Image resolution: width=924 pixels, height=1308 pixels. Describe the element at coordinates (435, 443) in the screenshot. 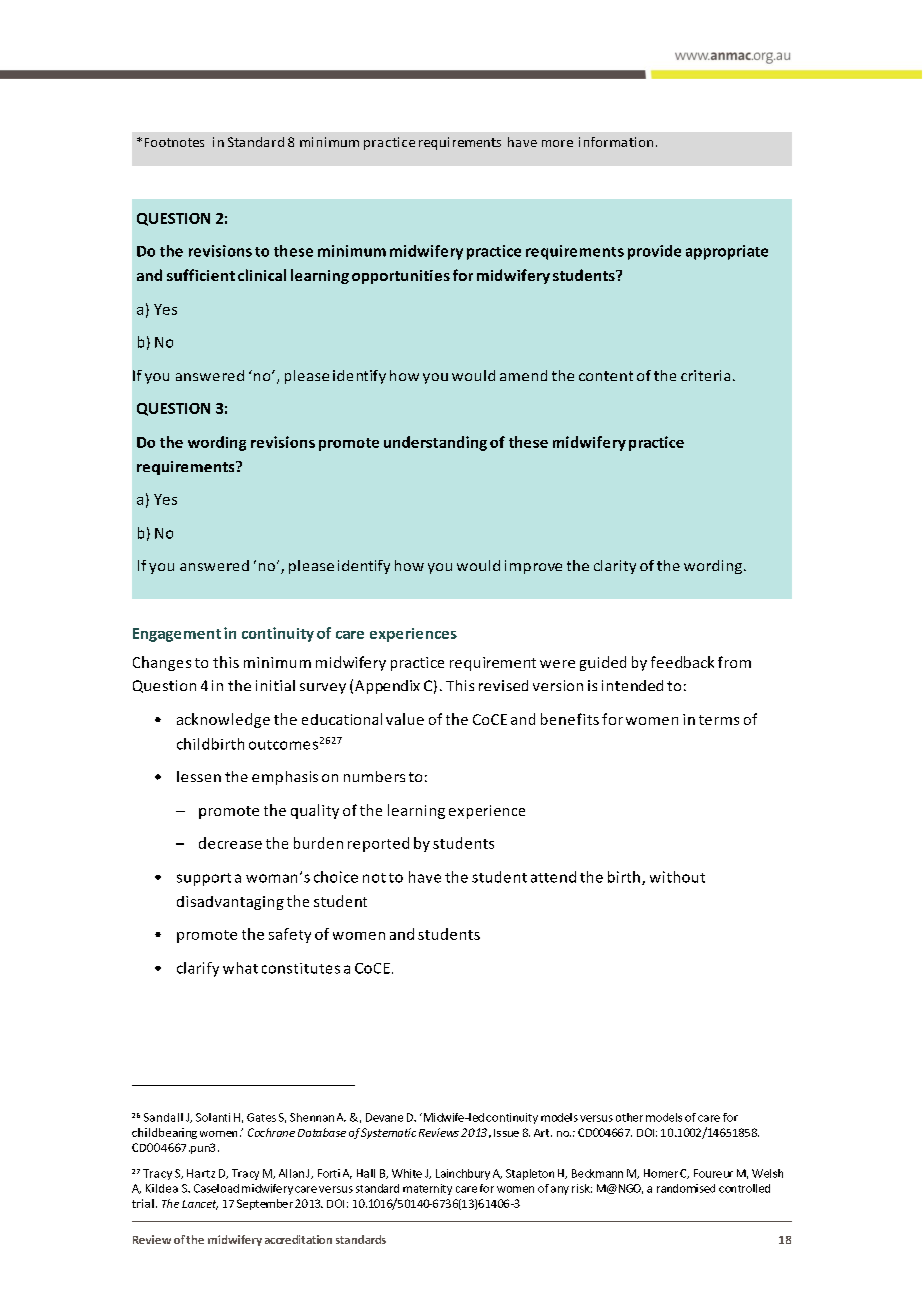

I see `understanding` at that location.
